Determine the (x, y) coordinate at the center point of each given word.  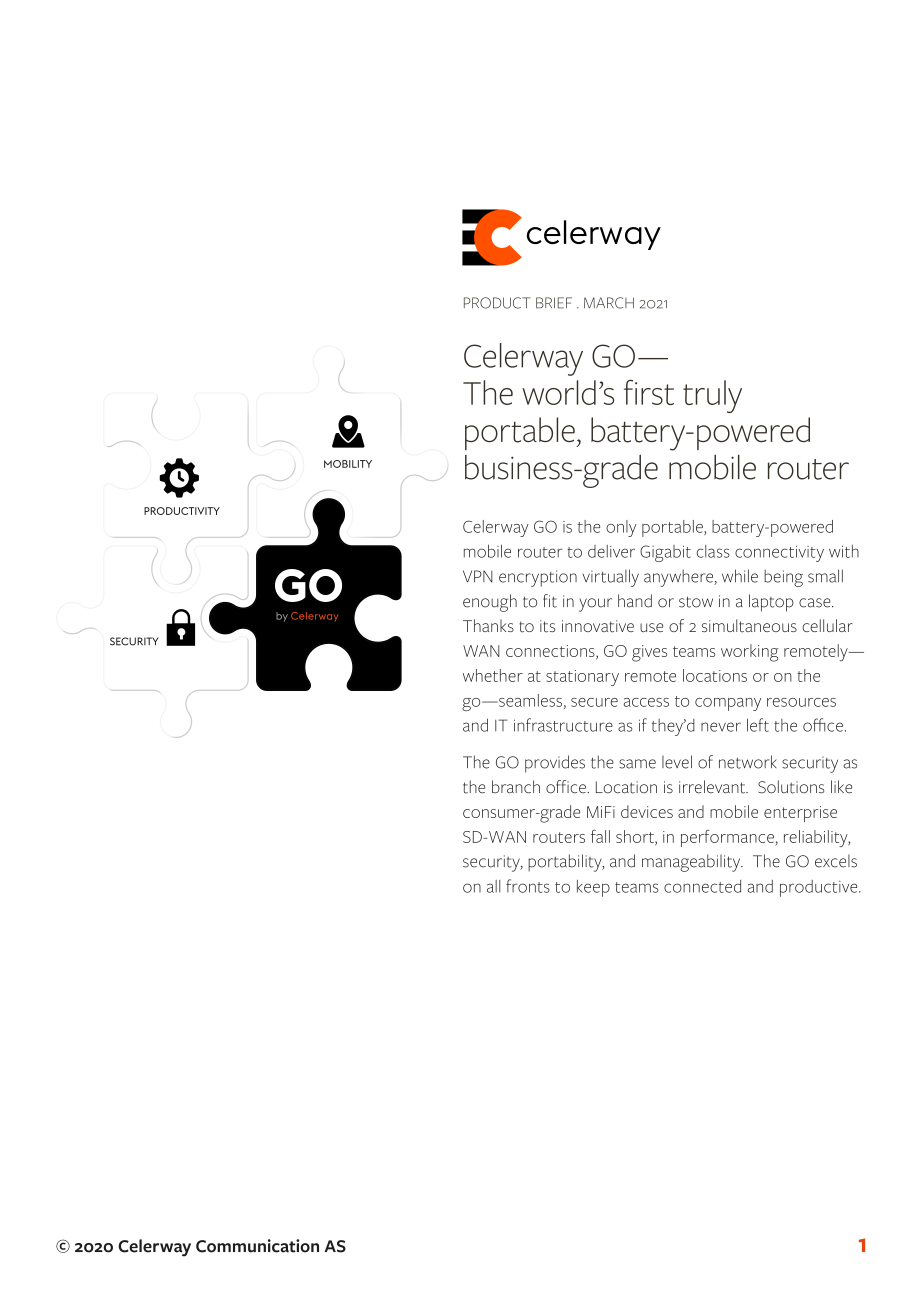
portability (566, 863)
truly (712, 396)
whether (493, 675)
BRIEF (554, 303)
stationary (582, 678)
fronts (528, 886)
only (621, 528)
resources (801, 702)
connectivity (779, 554)
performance (728, 838)
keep (593, 888)
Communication (257, 1246)
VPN (478, 576)
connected (702, 886)
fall (600, 836)
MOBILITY (348, 464)
